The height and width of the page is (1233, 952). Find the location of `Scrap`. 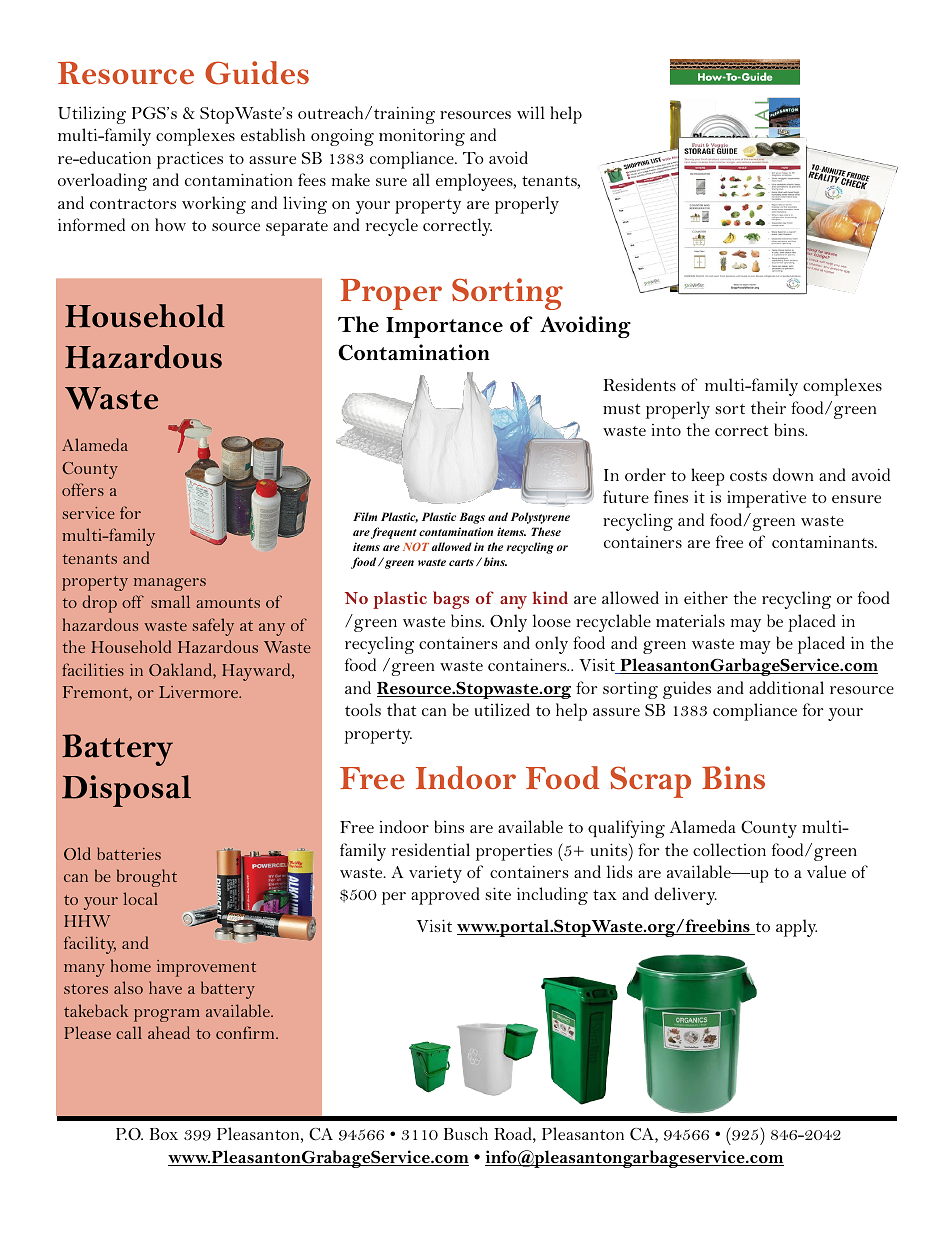

Scrap is located at coordinates (650, 782).
